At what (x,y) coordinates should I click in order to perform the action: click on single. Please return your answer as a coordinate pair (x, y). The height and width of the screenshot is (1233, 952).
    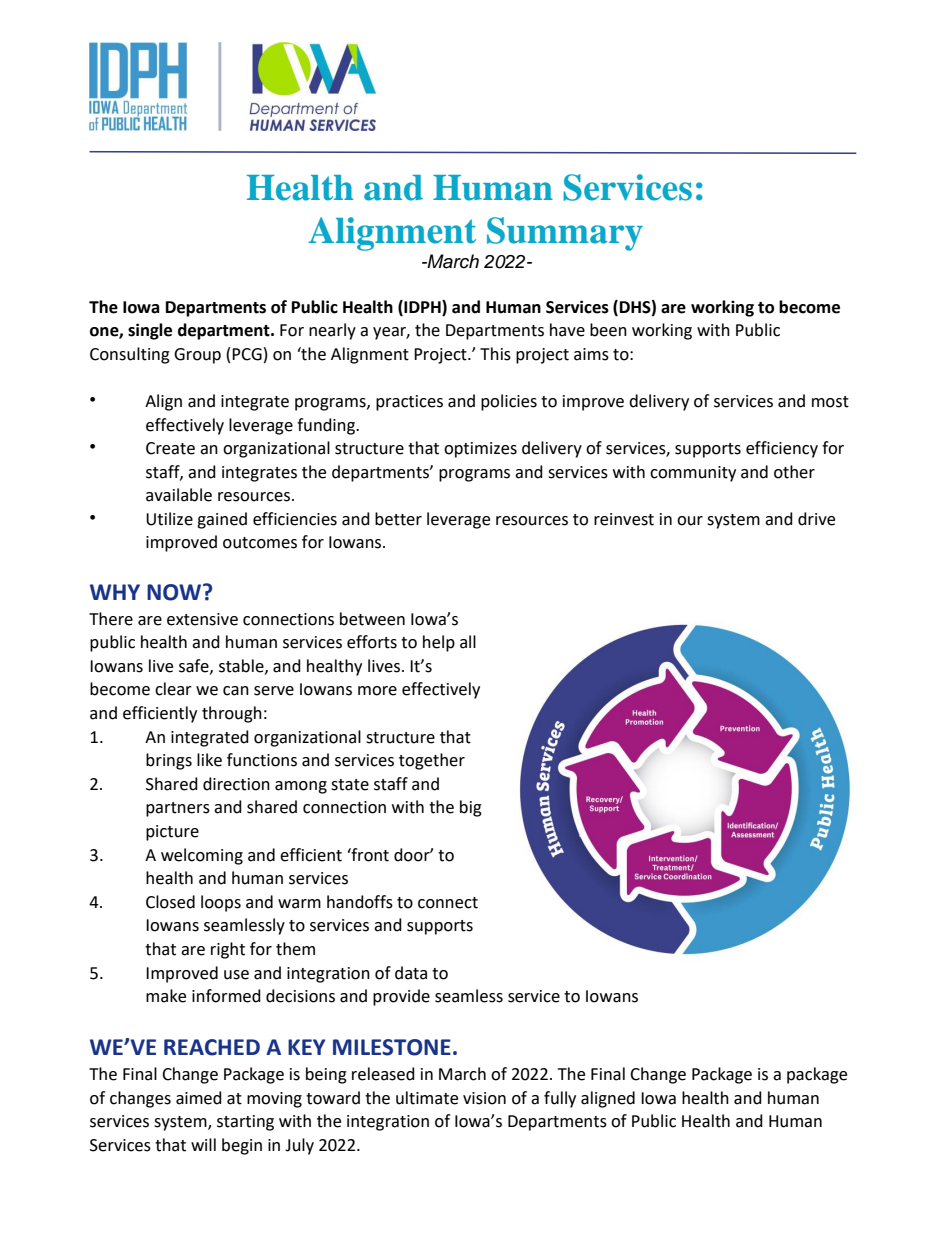
    Looking at the image, I should click on (150, 331).
